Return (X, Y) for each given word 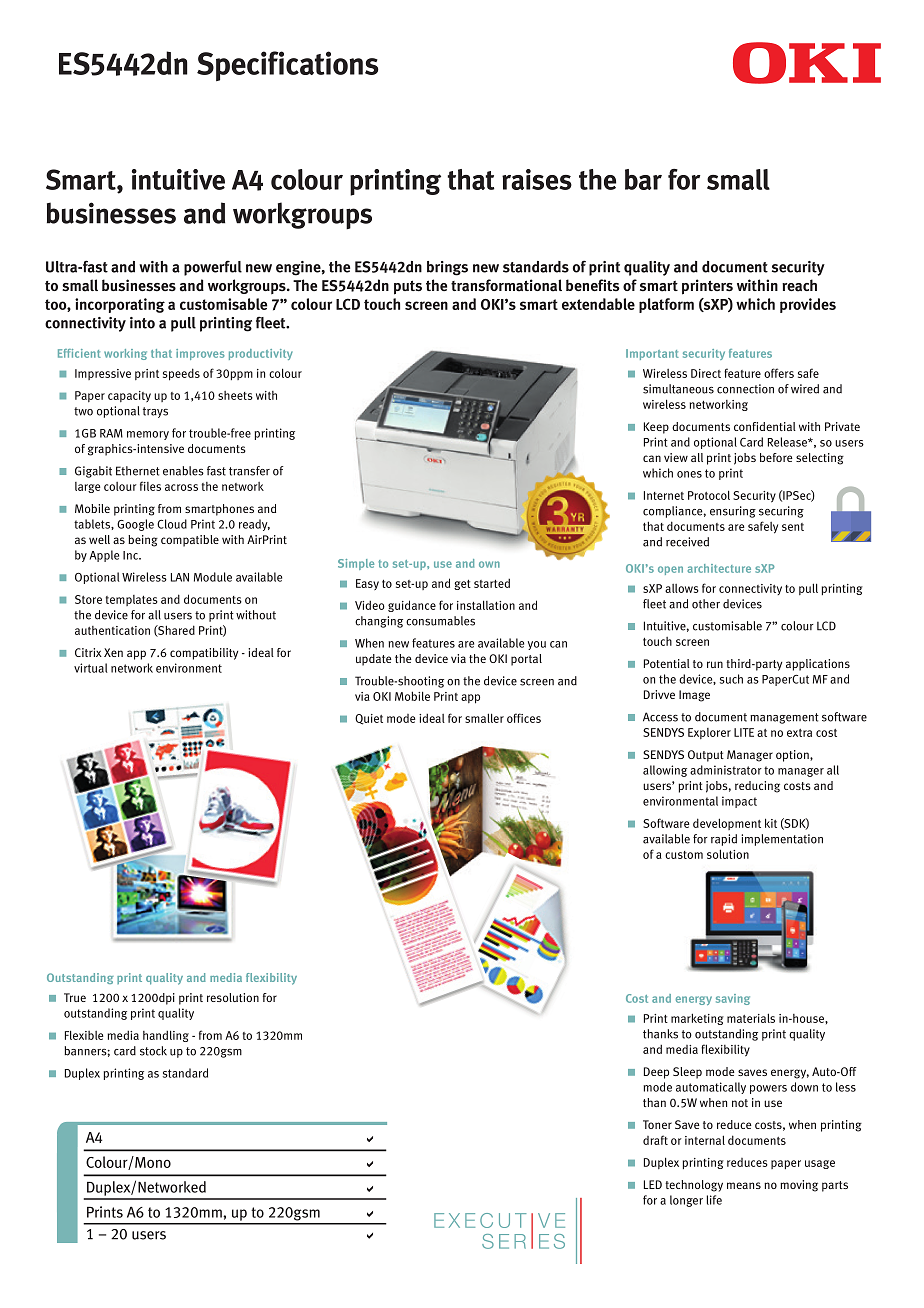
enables (183, 471)
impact (739, 802)
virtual (91, 668)
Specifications (288, 66)
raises (537, 179)
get (462, 585)
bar (643, 179)
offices (524, 718)
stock (153, 1051)
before (776, 457)
